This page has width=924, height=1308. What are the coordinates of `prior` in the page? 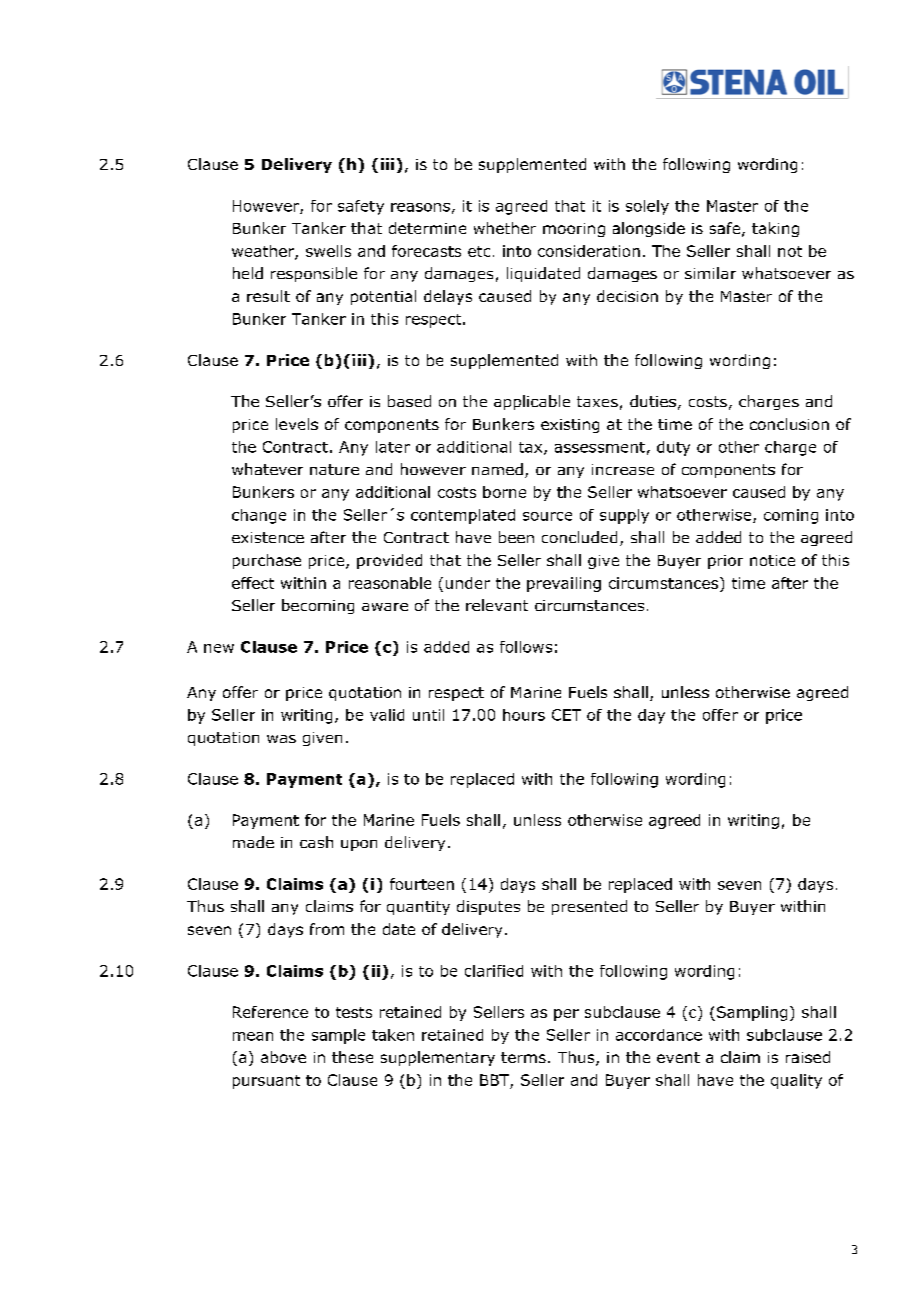 It's located at (725, 562).
